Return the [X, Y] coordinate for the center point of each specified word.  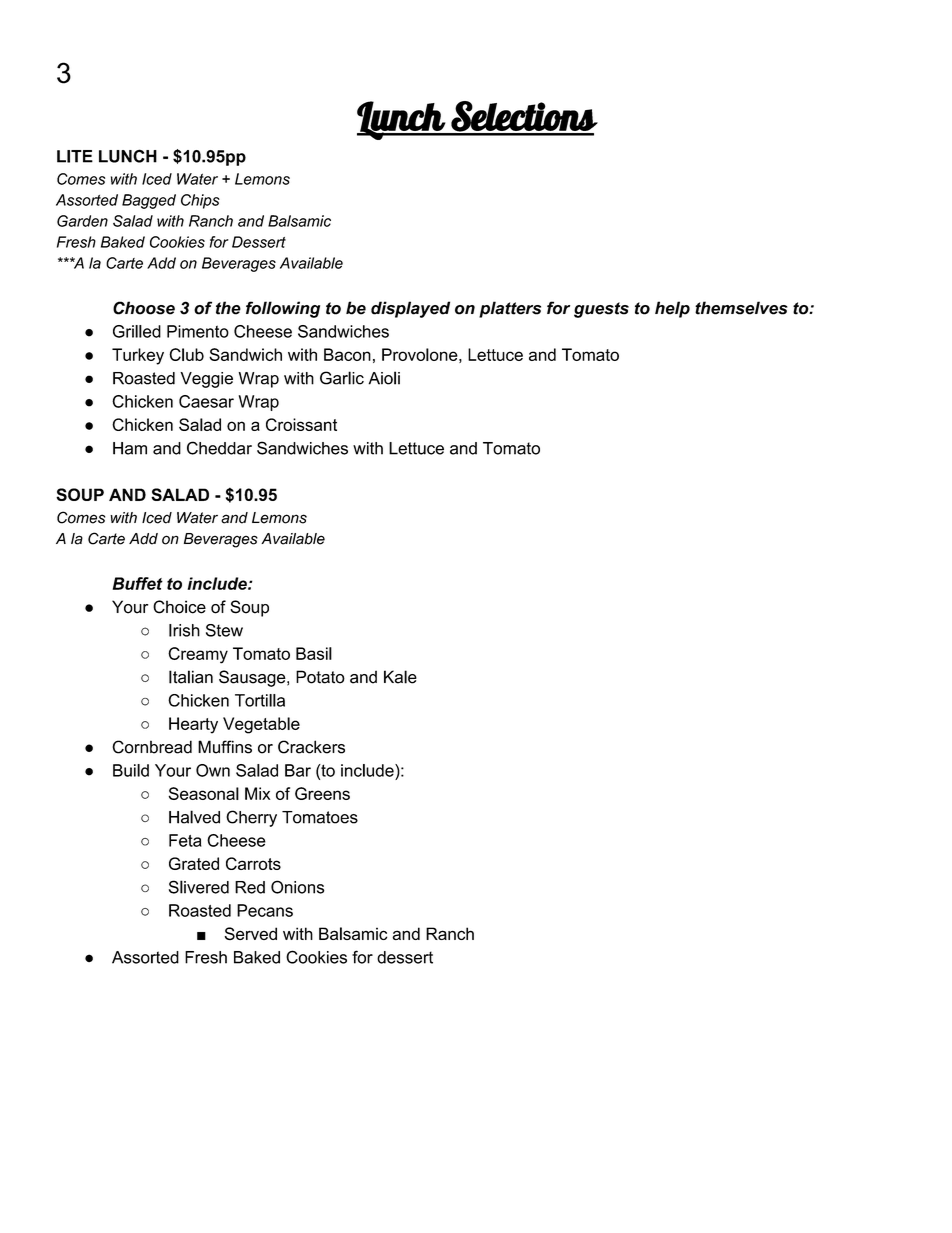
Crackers [311, 747]
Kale [400, 677]
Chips [200, 201]
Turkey [138, 356]
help [672, 309]
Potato [320, 677]
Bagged [149, 201]
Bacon [347, 354]
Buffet [137, 583]
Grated [194, 863]
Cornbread [152, 747]
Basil [314, 653]
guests [601, 310]
